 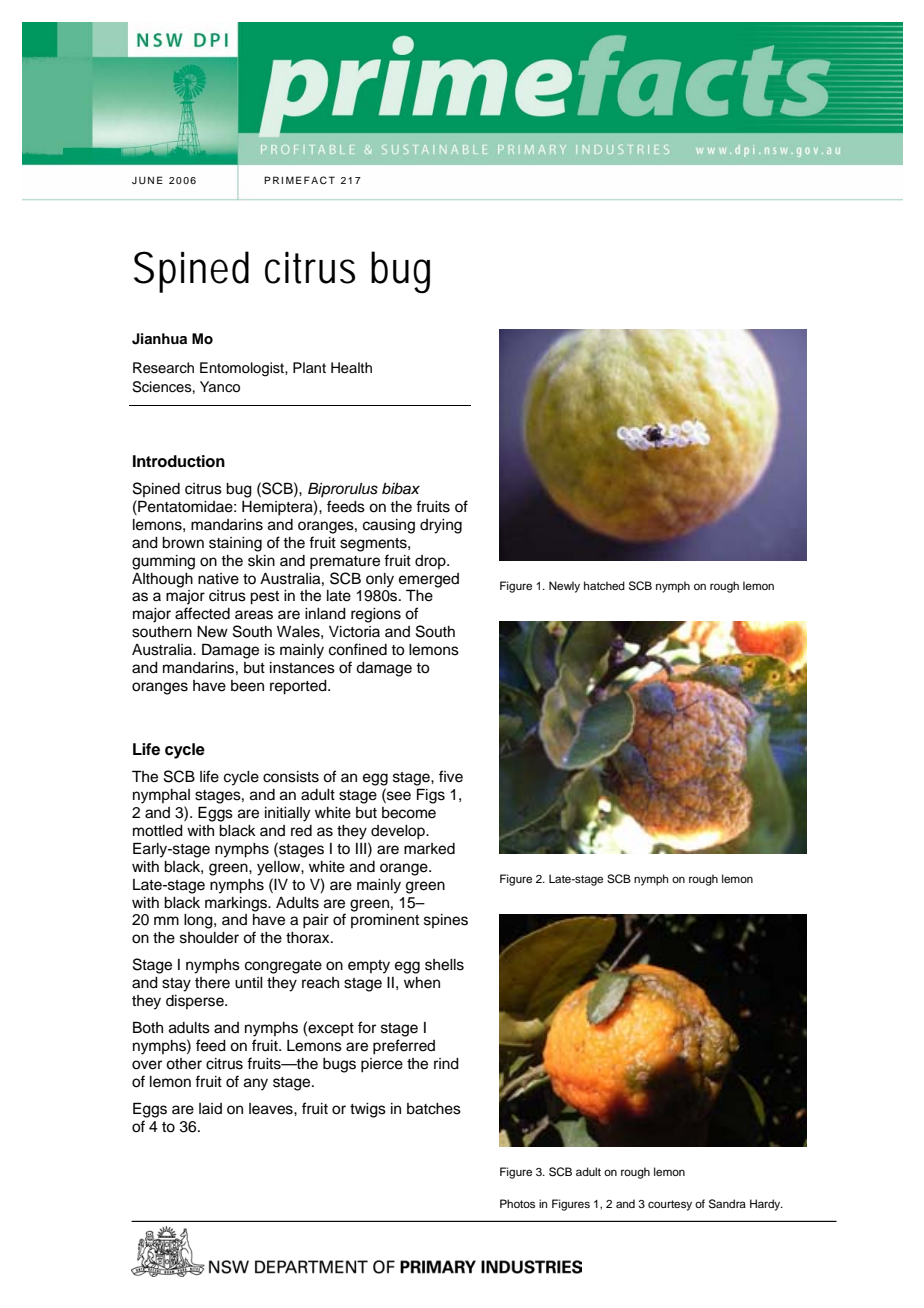 I want to click on Newly, so click(x=564, y=587).
